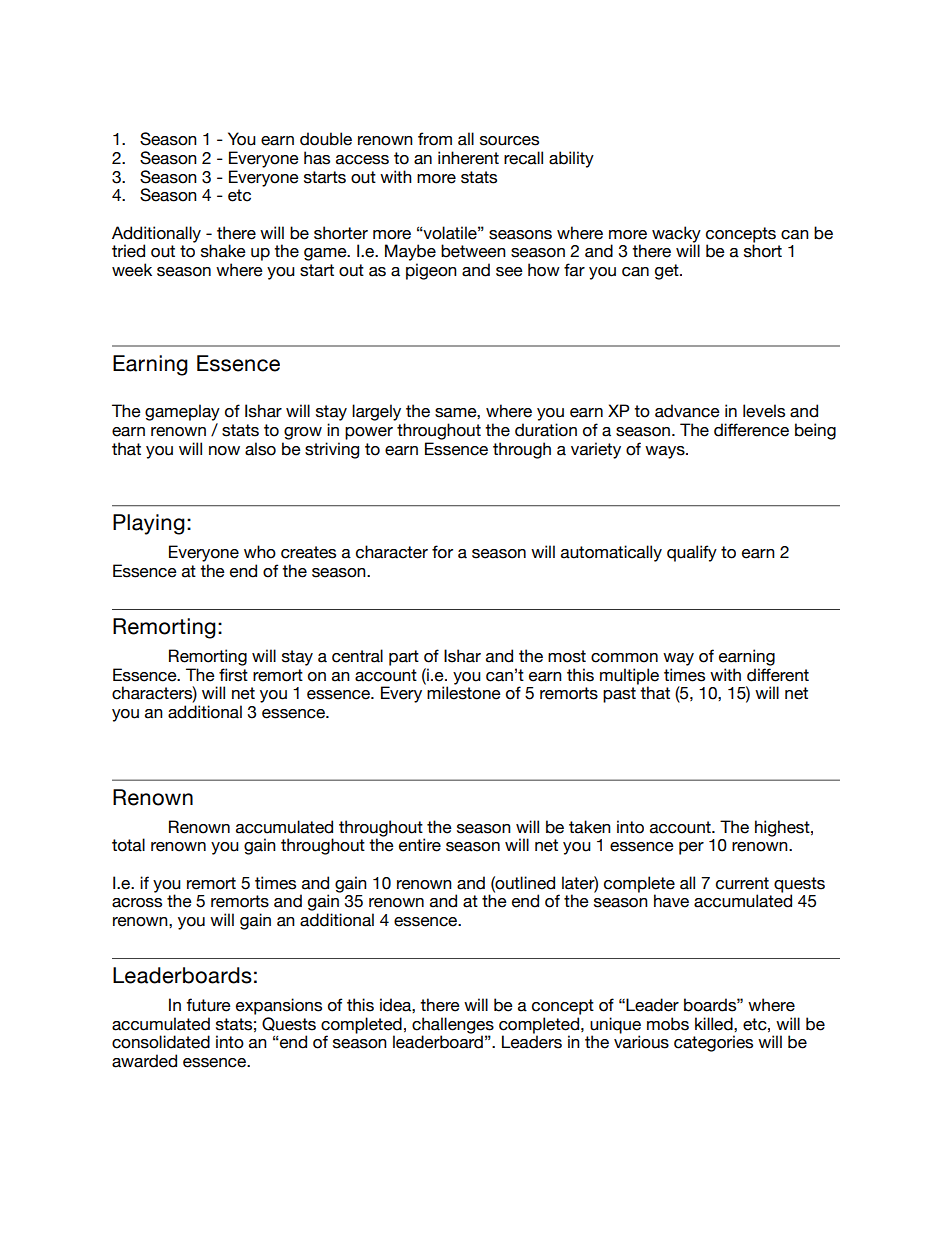 The height and width of the document is (1233, 952). Describe the element at coordinates (468, 158) in the document. I see `inherent` at that location.
